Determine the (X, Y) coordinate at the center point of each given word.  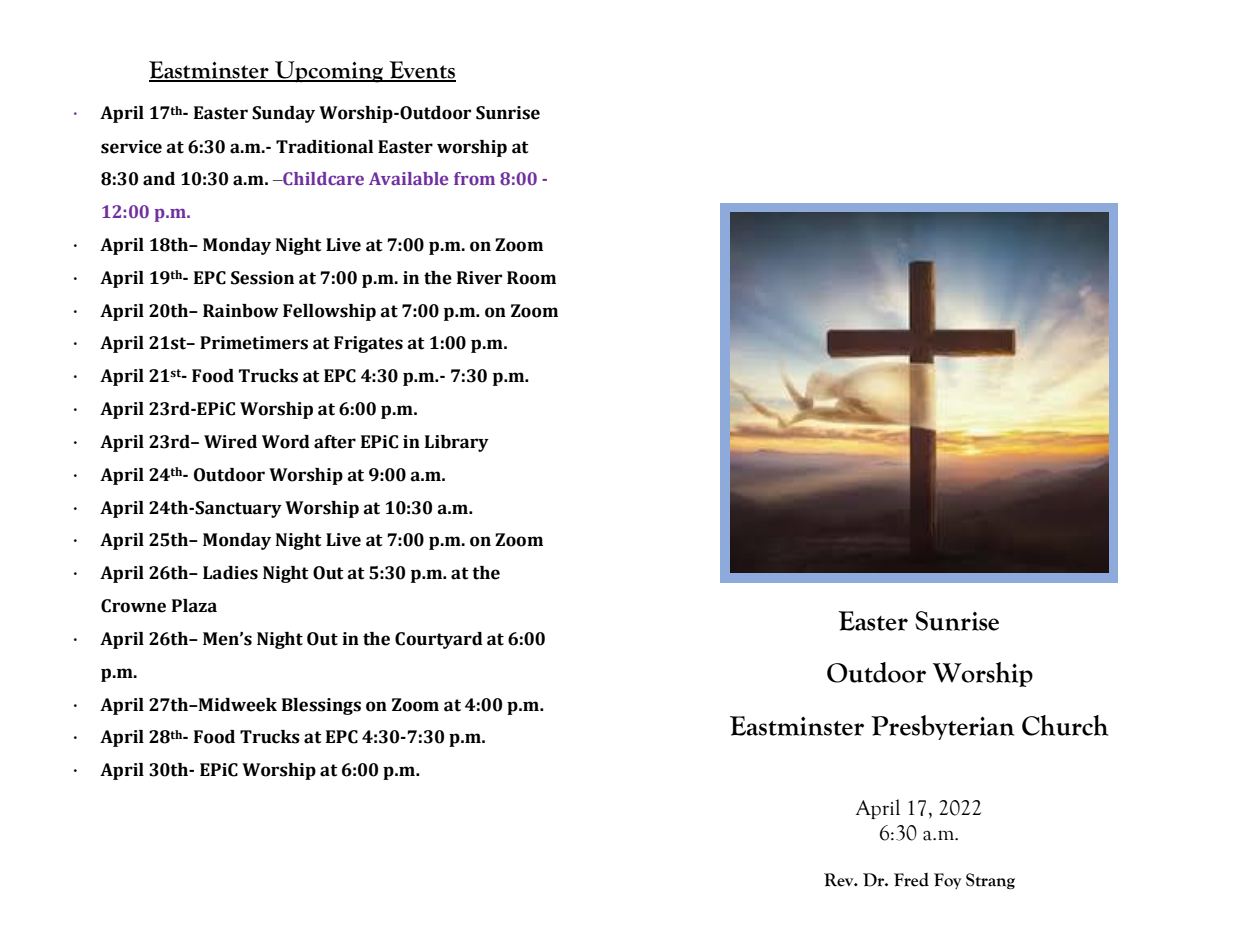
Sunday (283, 114)
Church (1065, 725)
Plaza (194, 606)
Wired (230, 442)
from (474, 178)
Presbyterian (942, 727)
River (479, 278)
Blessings (321, 706)
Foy (947, 881)
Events (421, 71)
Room (531, 278)
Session (262, 278)
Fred (911, 880)
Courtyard (439, 640)
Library (457, 443)
